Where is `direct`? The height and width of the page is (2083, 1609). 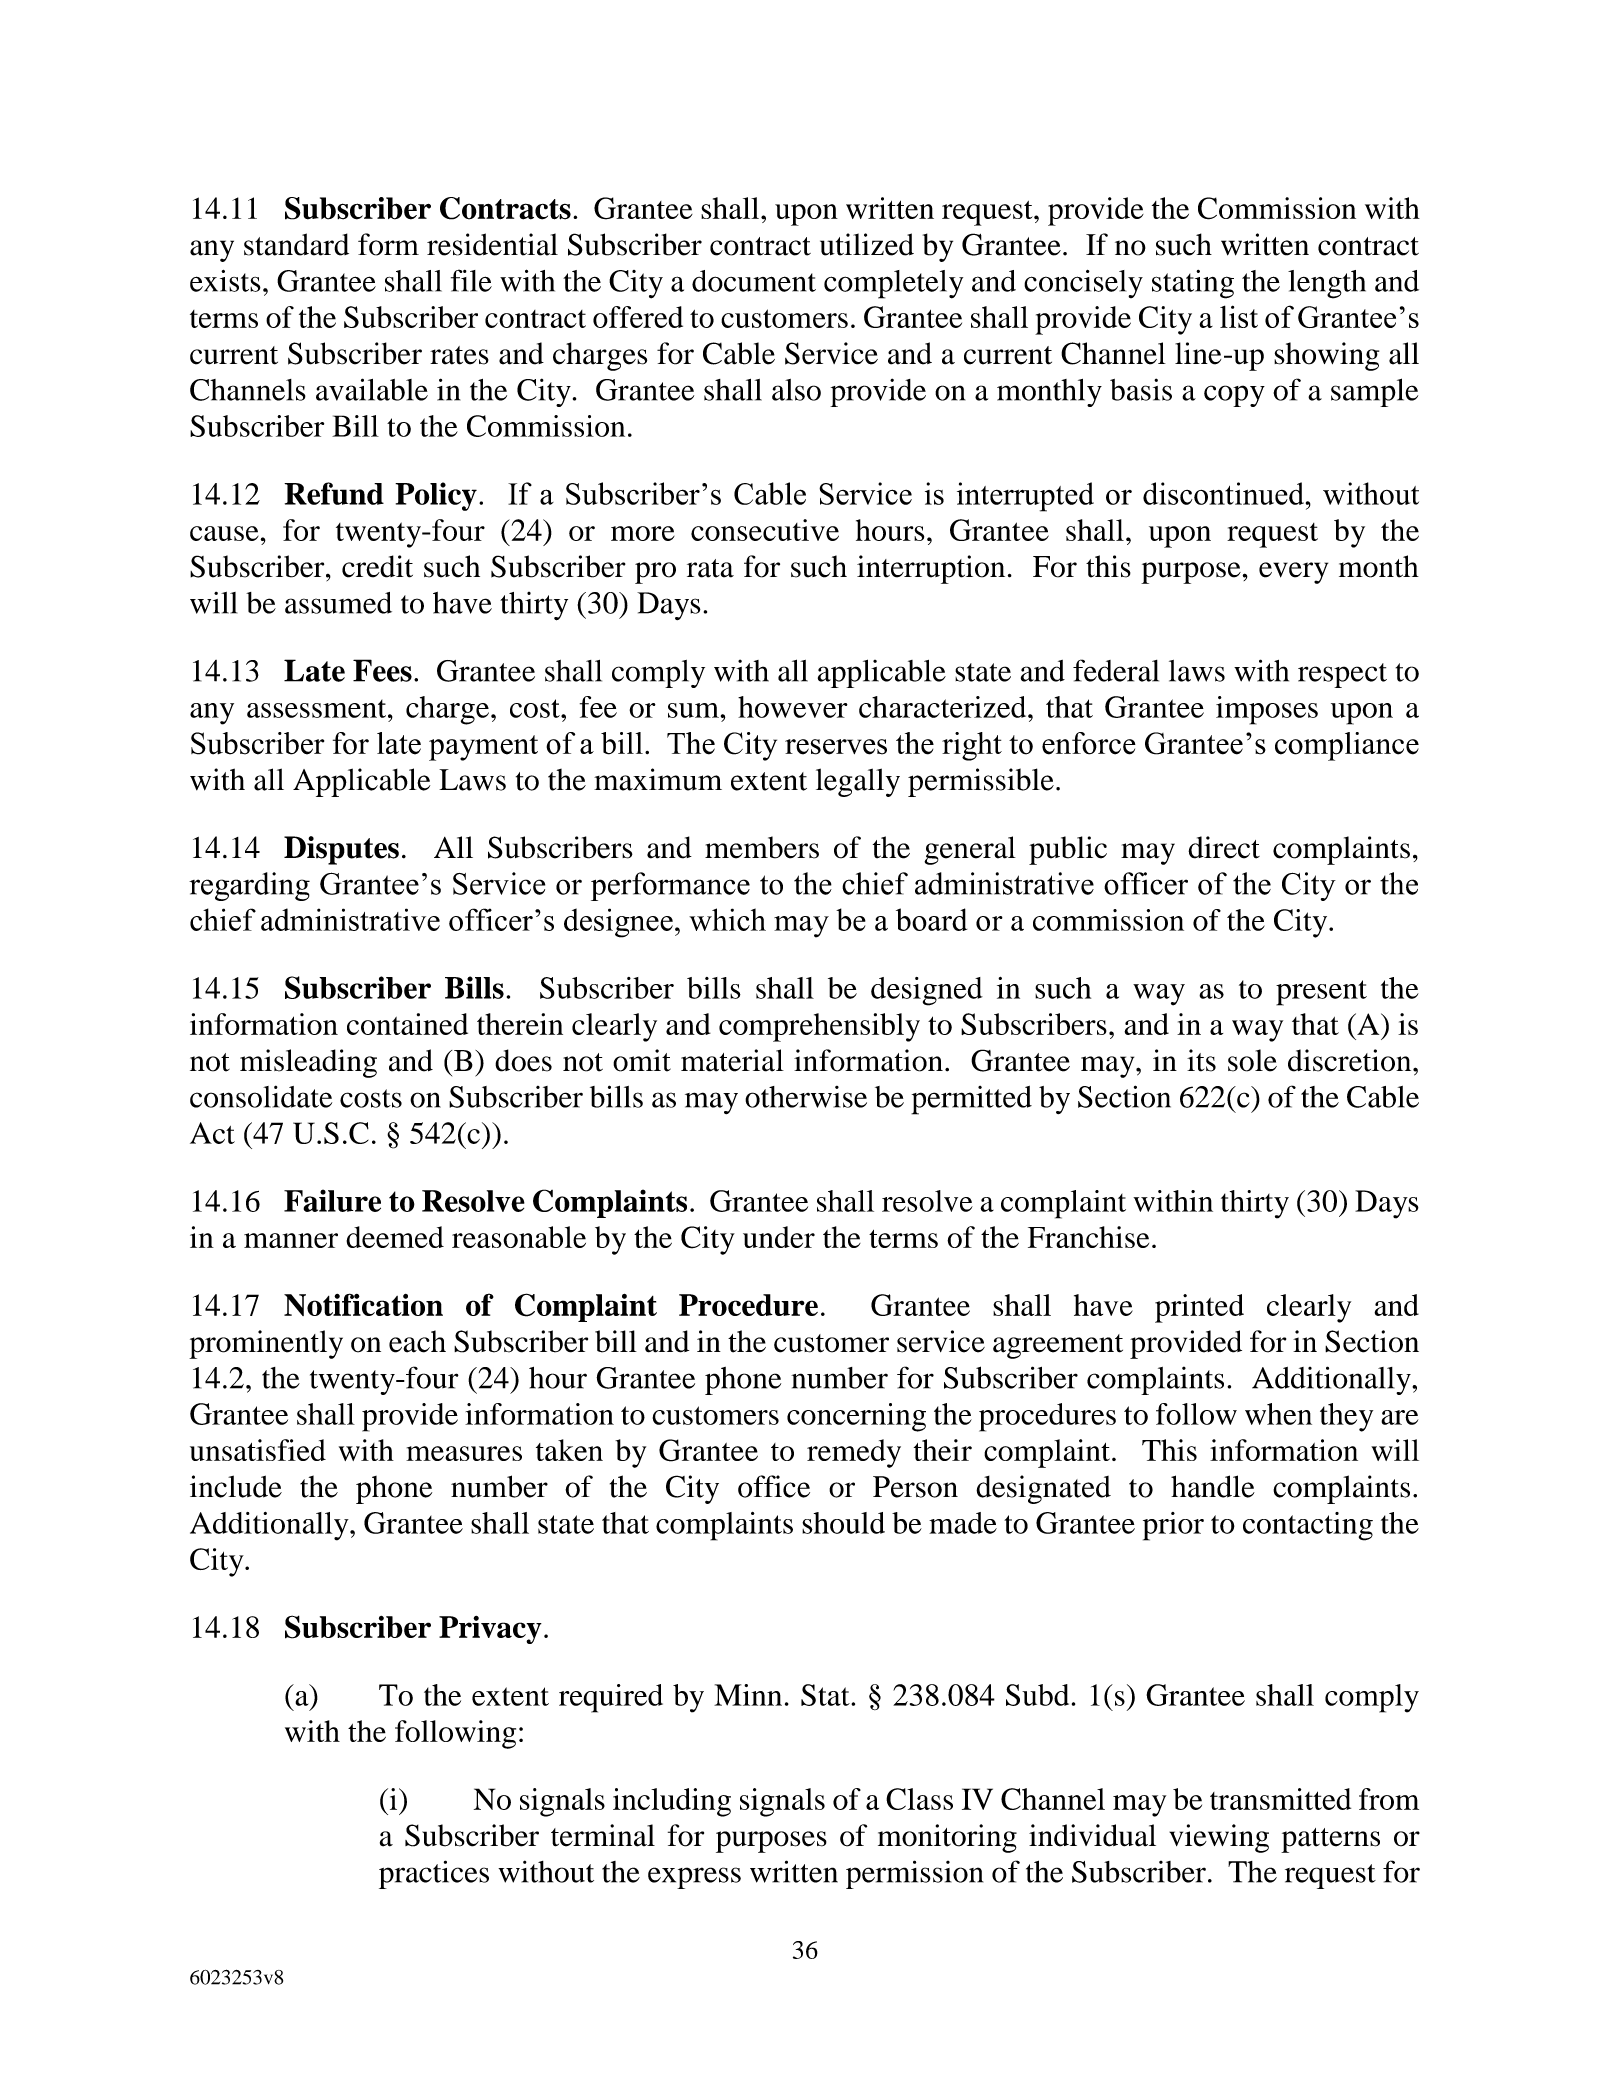 direct is located at coordinates (1224, 847).
